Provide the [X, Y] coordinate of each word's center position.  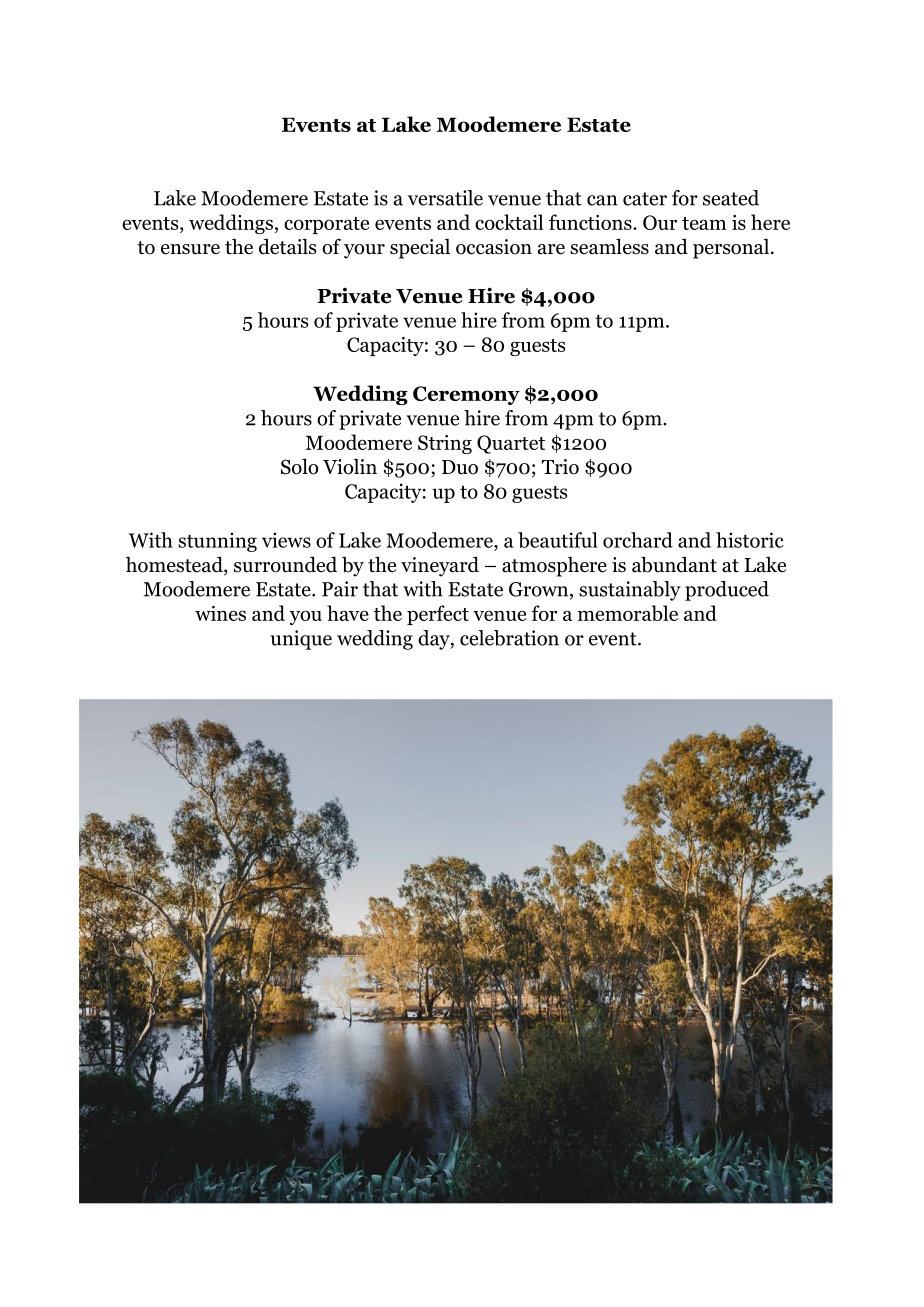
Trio [560, 467]
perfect [438, 615]
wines [220, 613]
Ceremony [466, 395]
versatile [445, 198]
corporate [326, 225]
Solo [299, 466]
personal [731, 249]
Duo [460, 467]
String [445, 444]
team [704, 223]
